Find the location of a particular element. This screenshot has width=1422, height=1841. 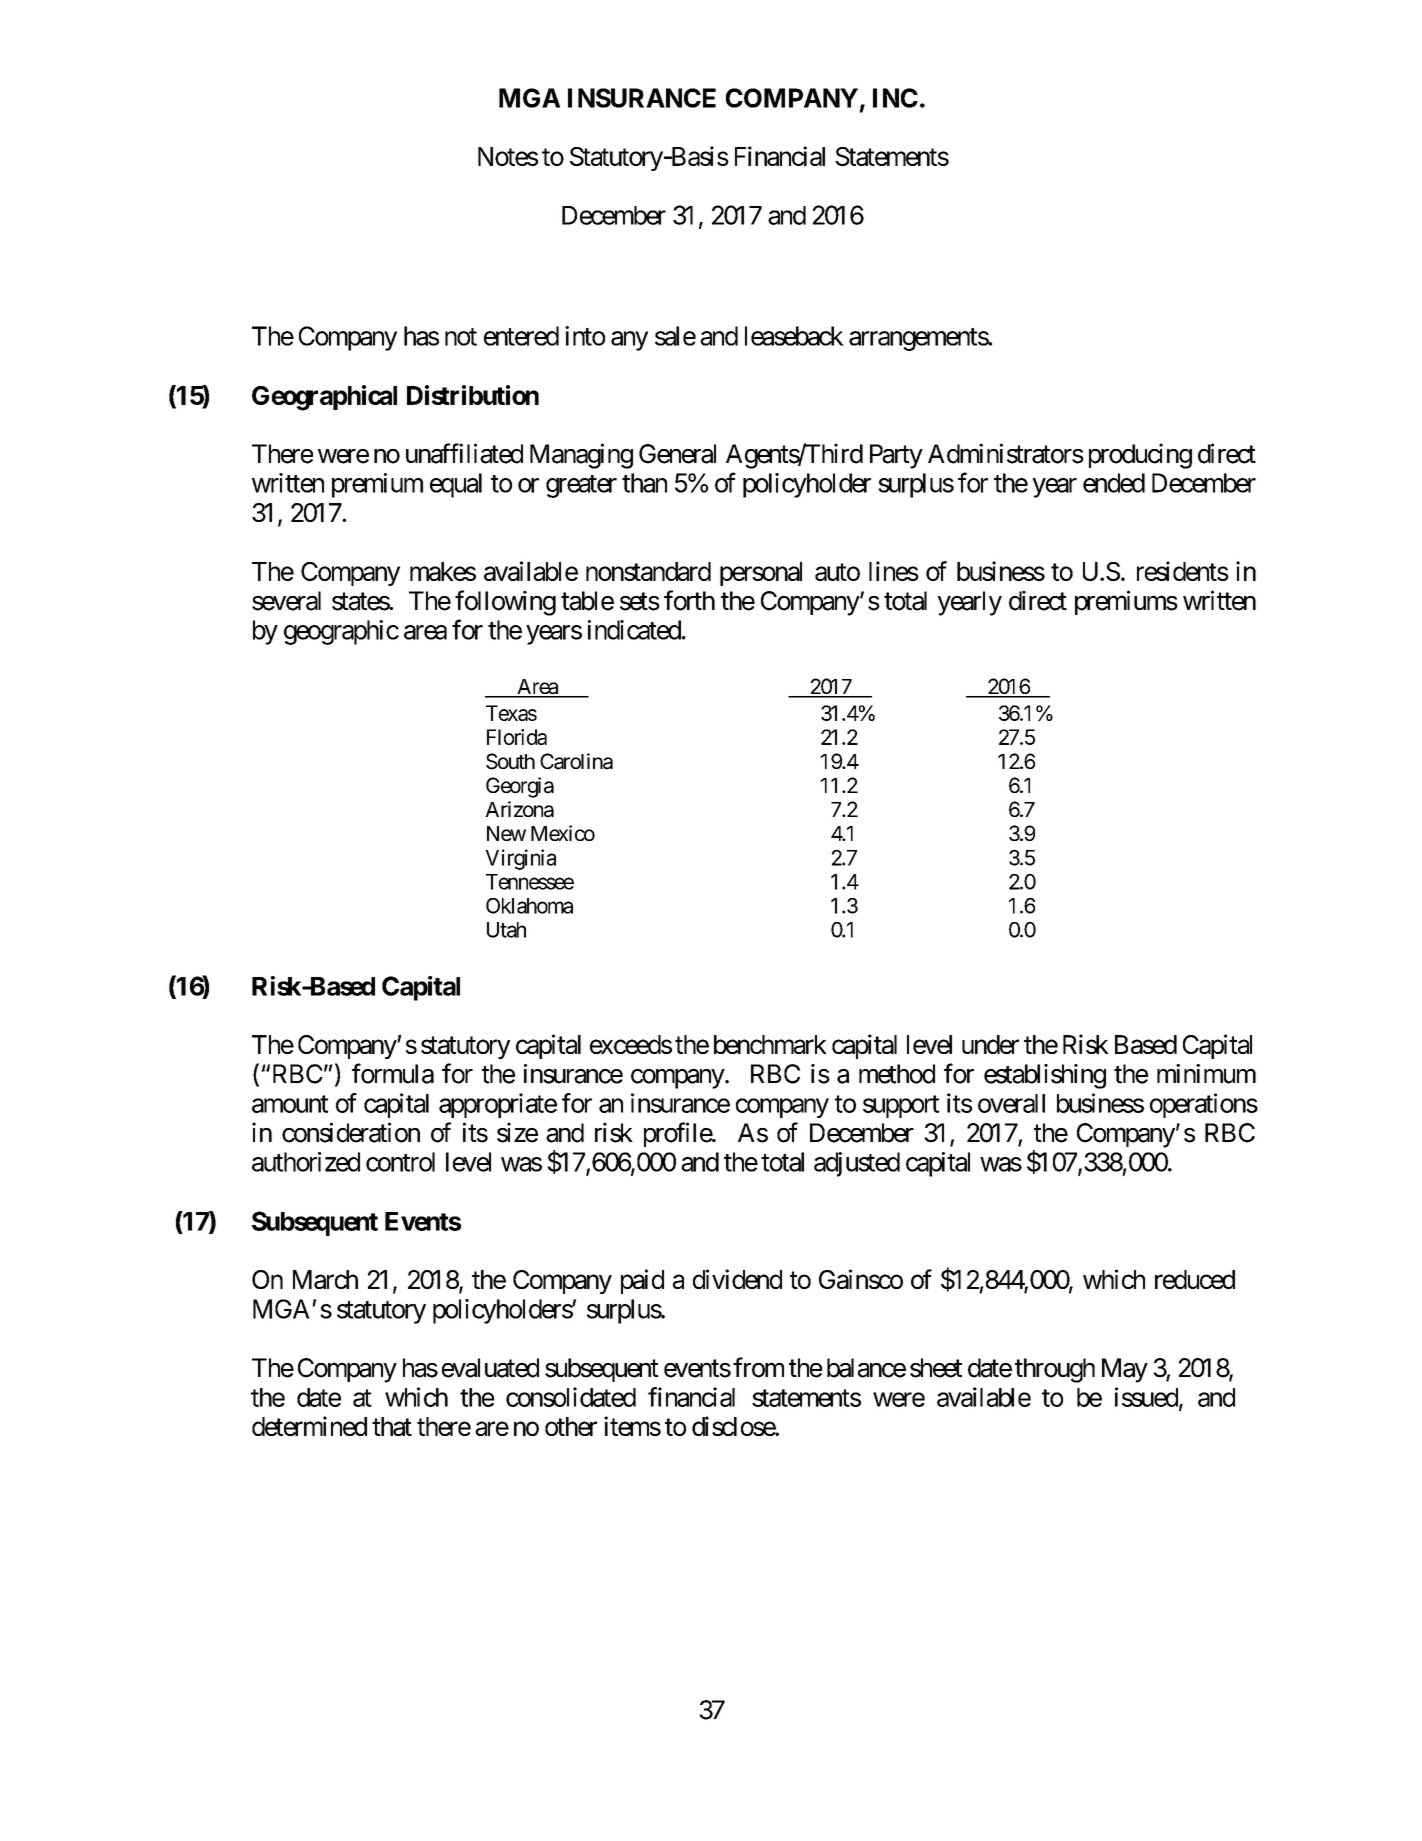

that is located at coordinates (392, 1426).
